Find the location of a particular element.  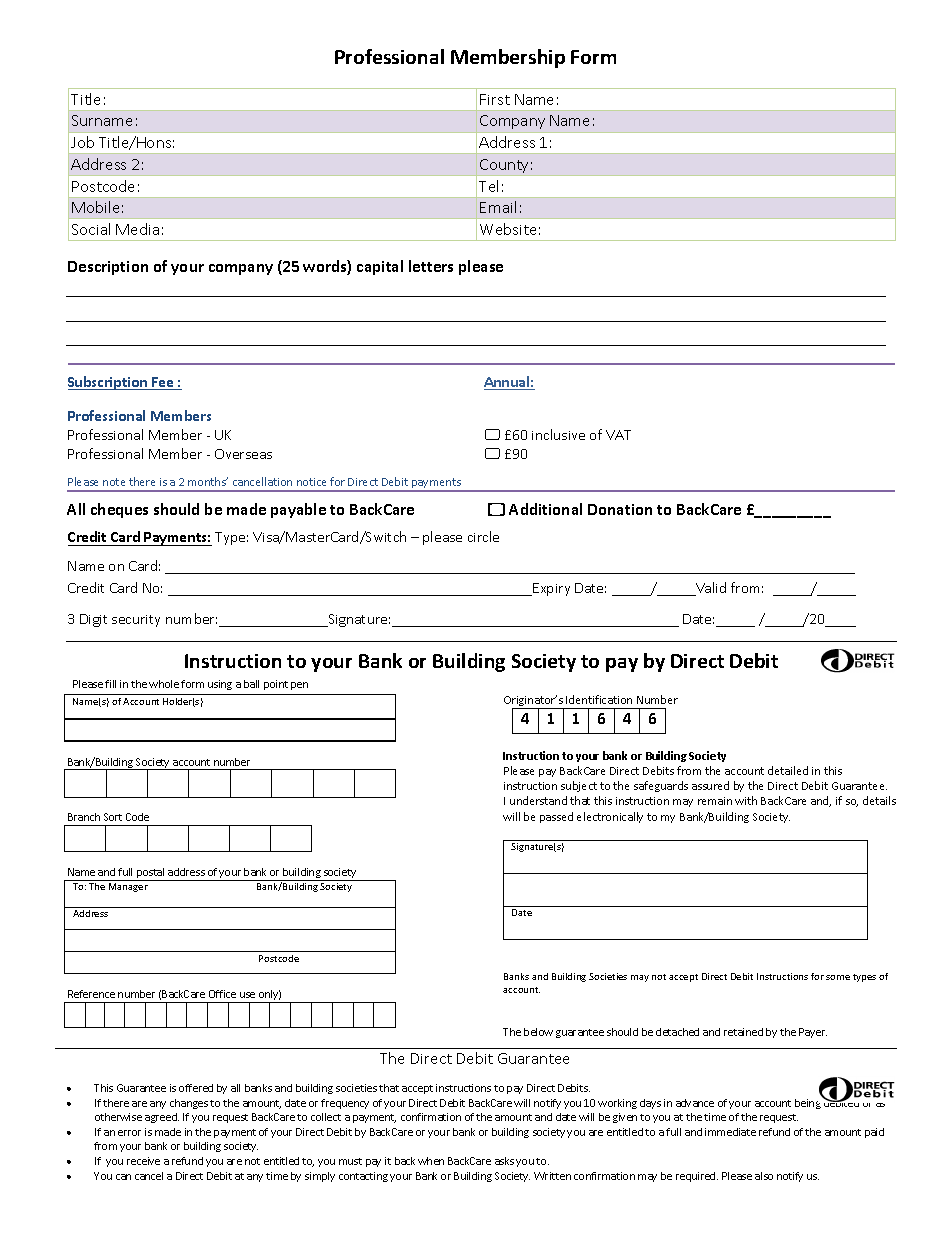

Job is located at coordinates (82, 142).
